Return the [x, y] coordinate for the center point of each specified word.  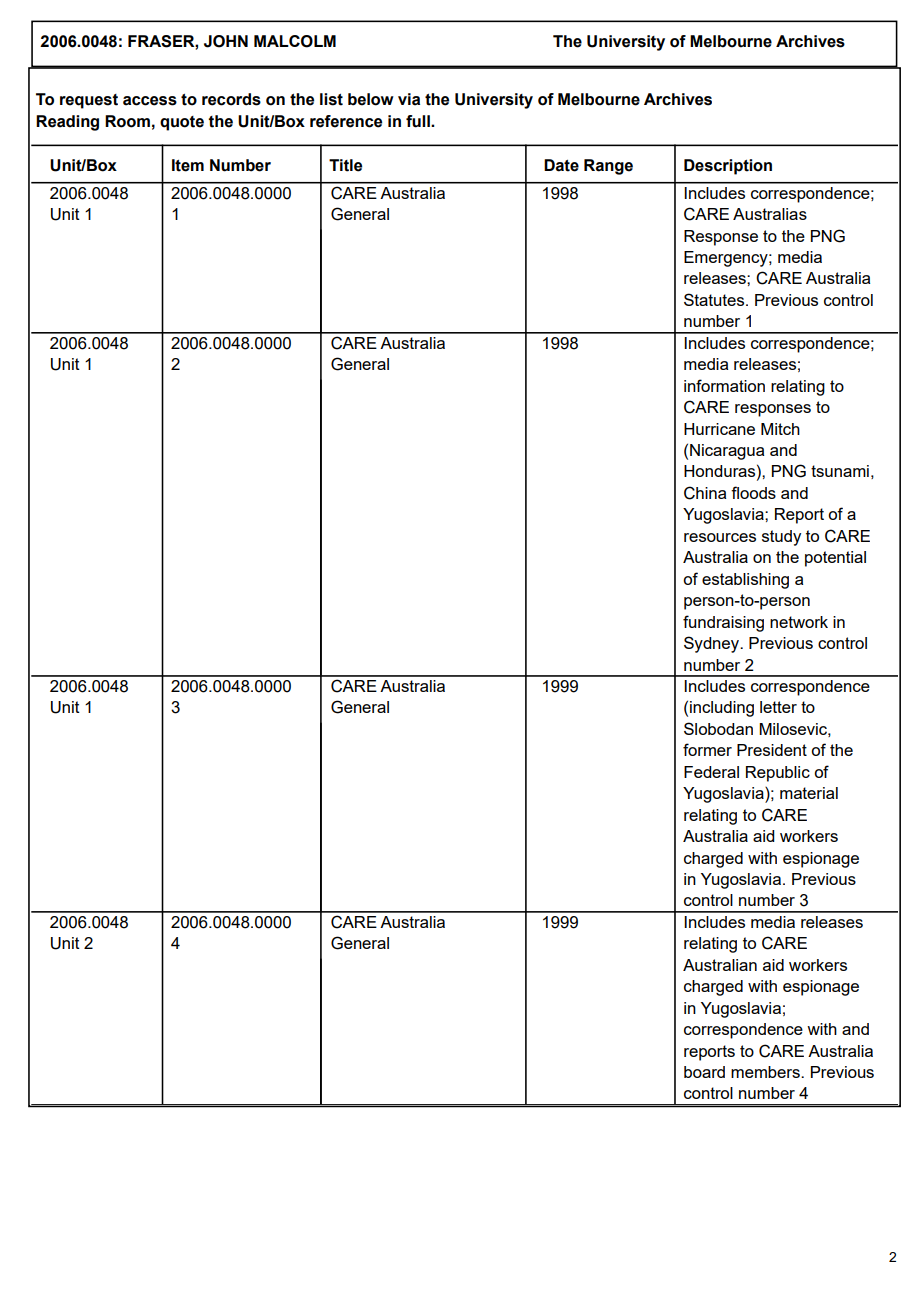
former [707, 749]
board [704, 1072]
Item [188, 165]
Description [728, 167]
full [419, 121]
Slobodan [718, 728]
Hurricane [719, 429]
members [766, 1072]
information [724, 385]
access [150, 101]
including [722, 709]
